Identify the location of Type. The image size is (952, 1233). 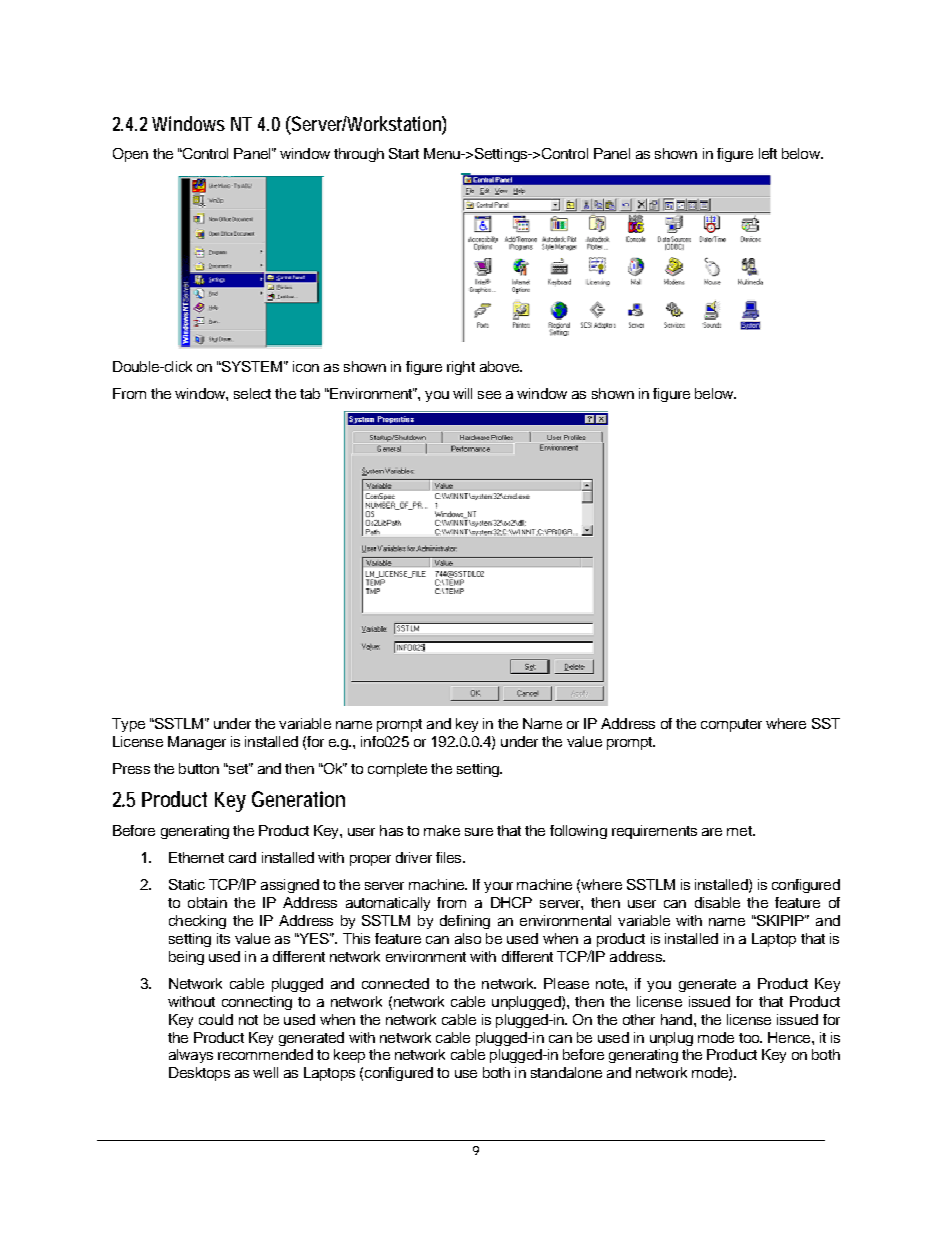
(128, 725).
